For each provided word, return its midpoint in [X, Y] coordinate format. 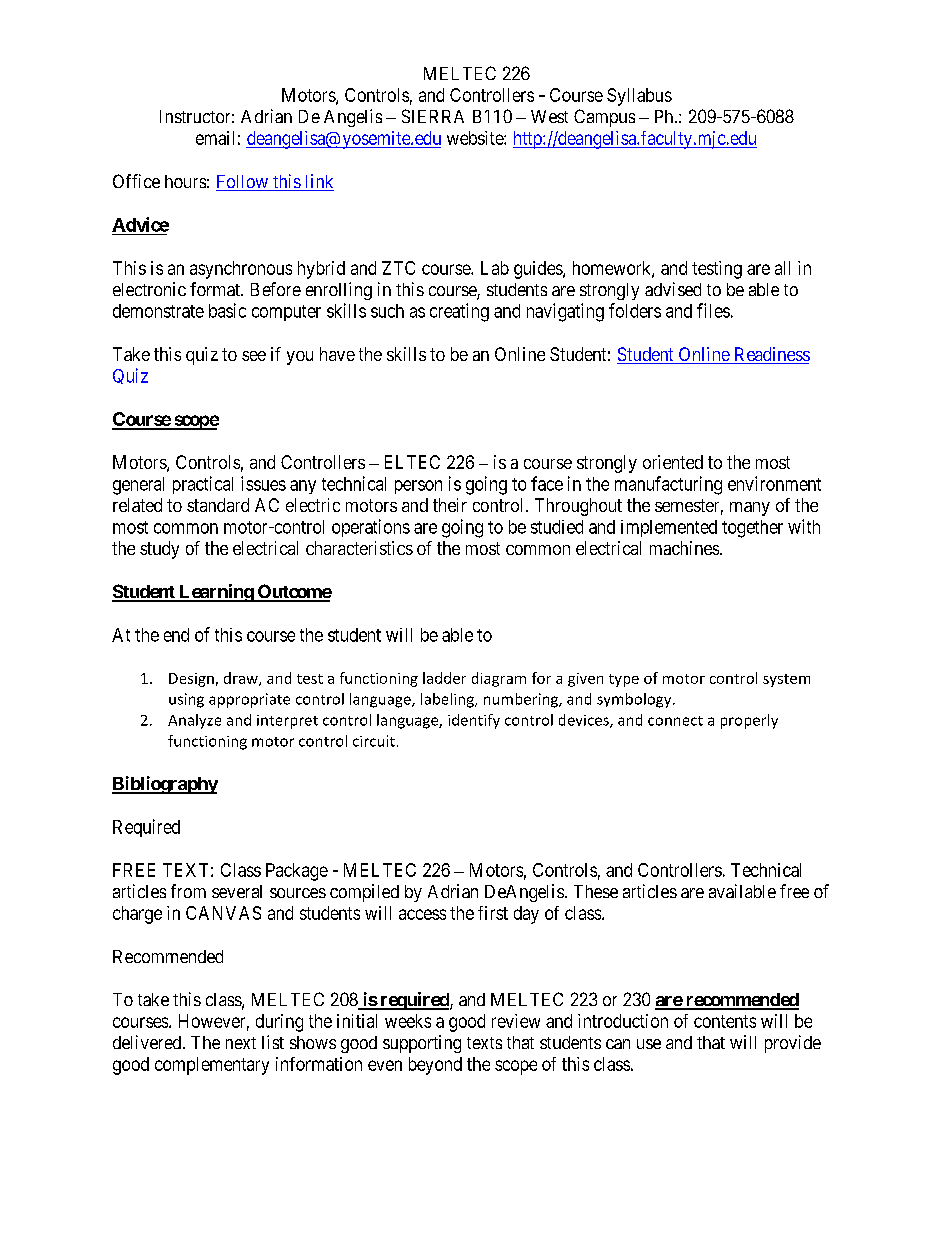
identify [474, 721]
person [418, 487]
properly [749, 721]
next [241, 1043]
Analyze [194, 721]
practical [203, 485]
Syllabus [639, 97]
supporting [422, 1044]
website [476, 138]
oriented [673, 462]
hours [185, 181]
